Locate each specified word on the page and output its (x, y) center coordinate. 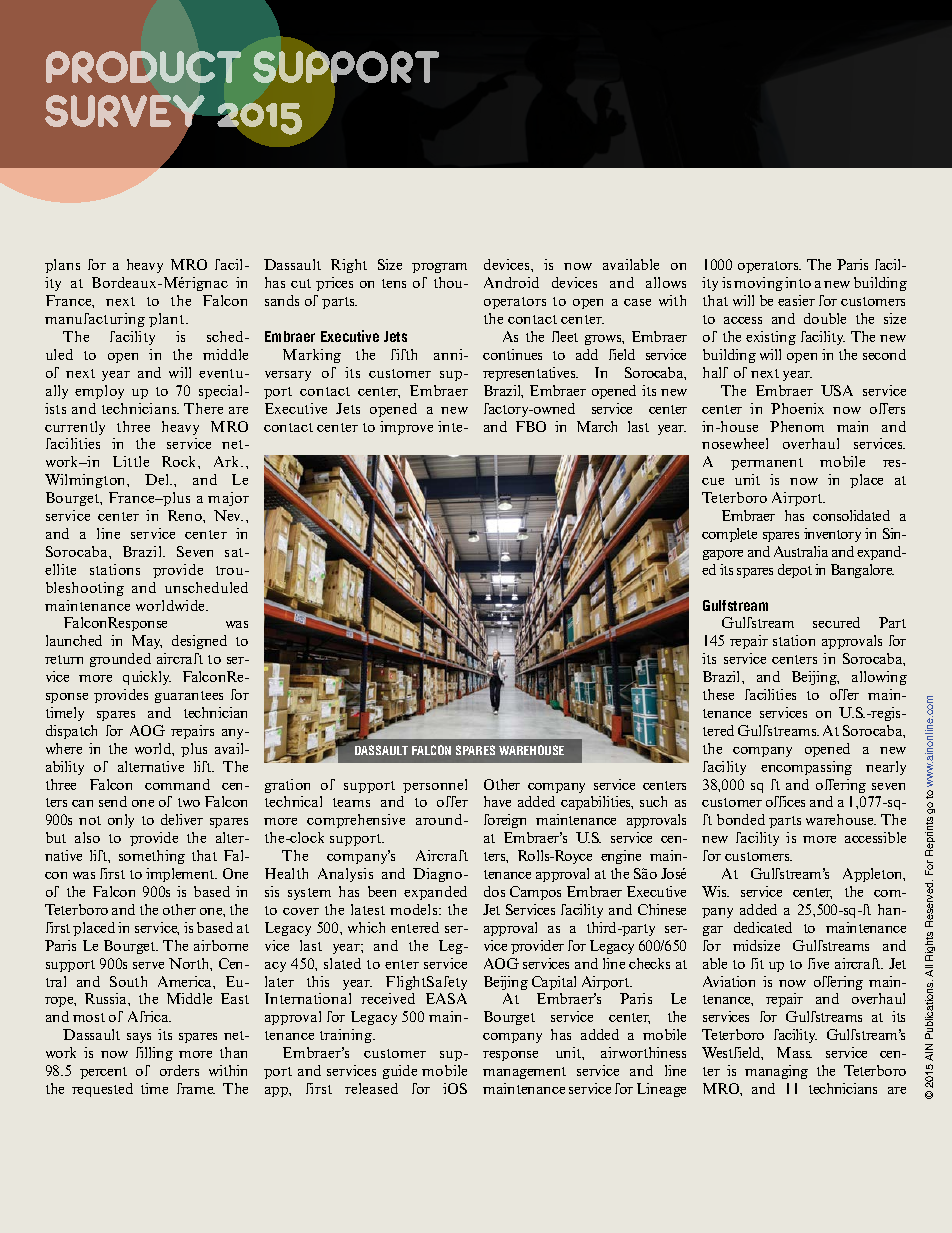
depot (795, 571)
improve (406, 428)
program (439, 268)
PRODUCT (143, 67)
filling (154, 1054)
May (147, 642)
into (798, 282)
